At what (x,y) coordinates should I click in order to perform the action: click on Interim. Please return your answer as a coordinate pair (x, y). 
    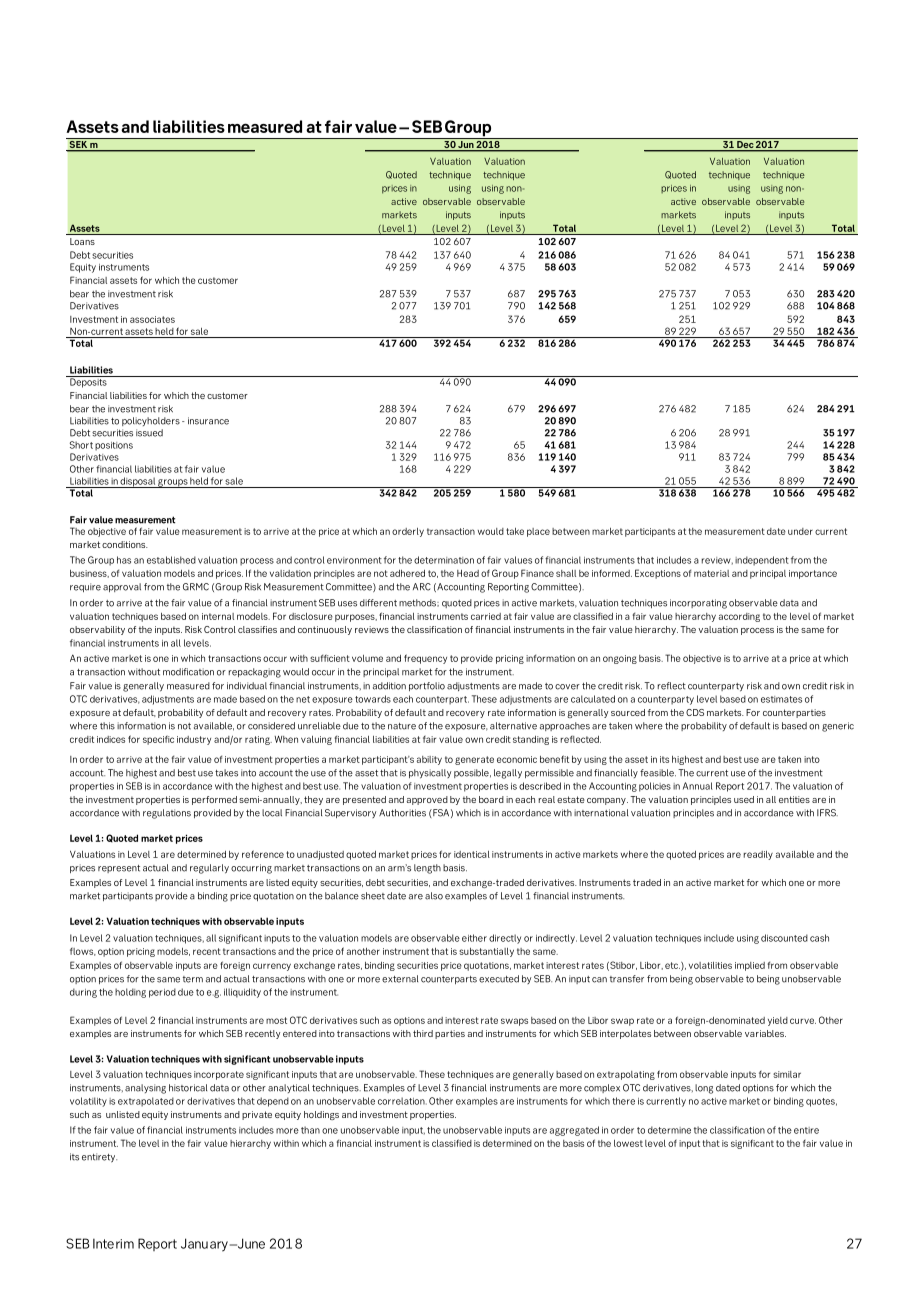
    Looking at the image, I should click on (113, 1244).
